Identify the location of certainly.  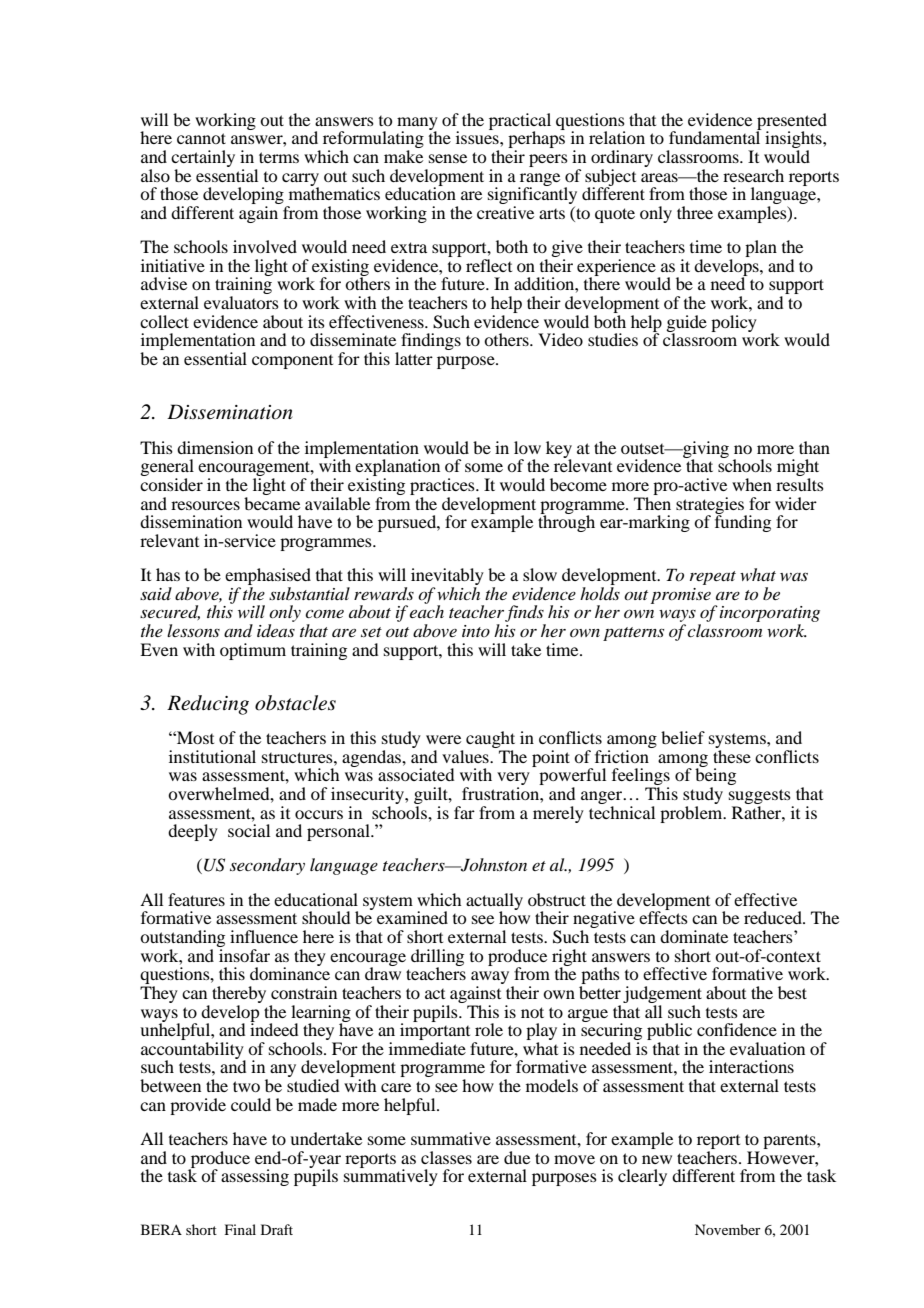
(203, 160).
